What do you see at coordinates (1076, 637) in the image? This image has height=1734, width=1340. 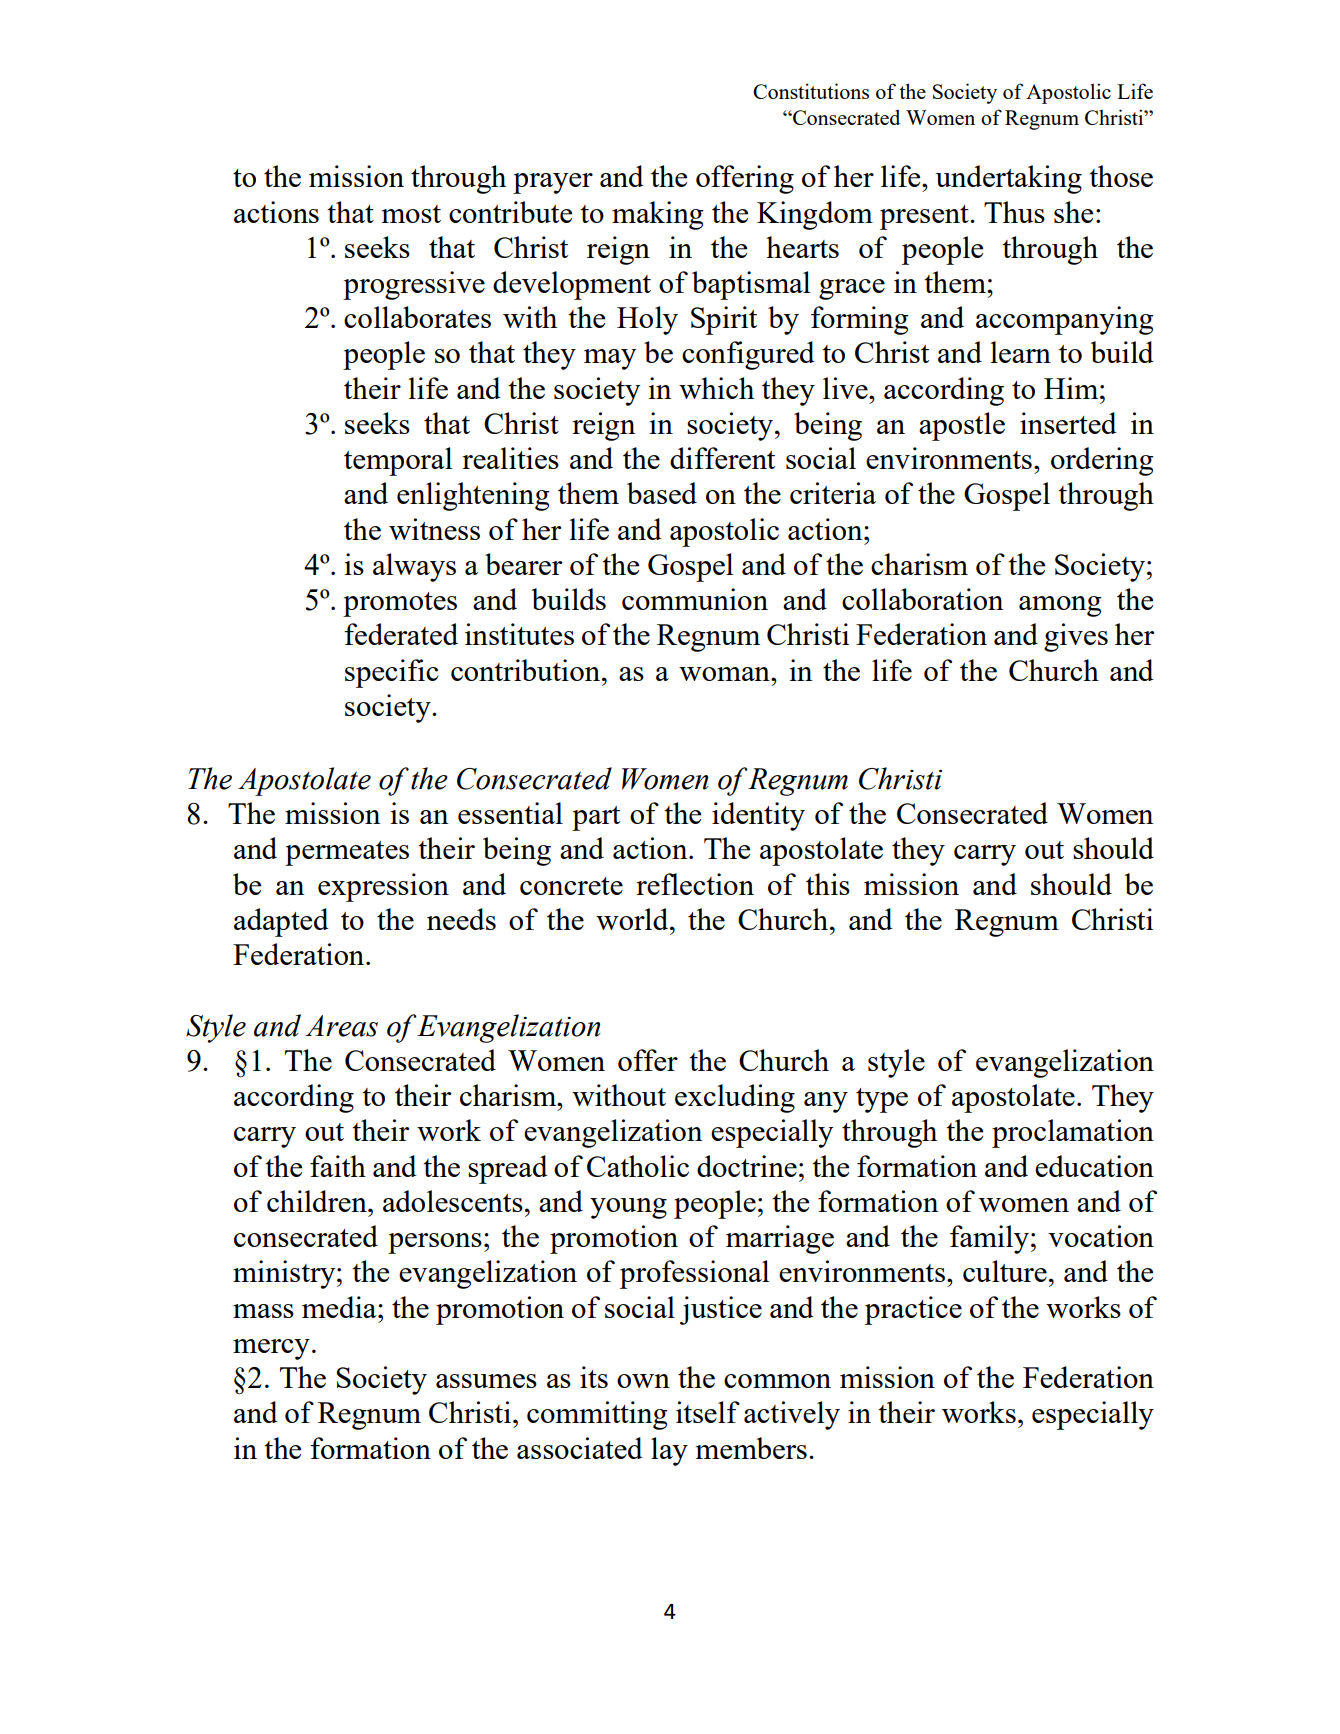 I see `gives` at bounding box center [1076, 637].
